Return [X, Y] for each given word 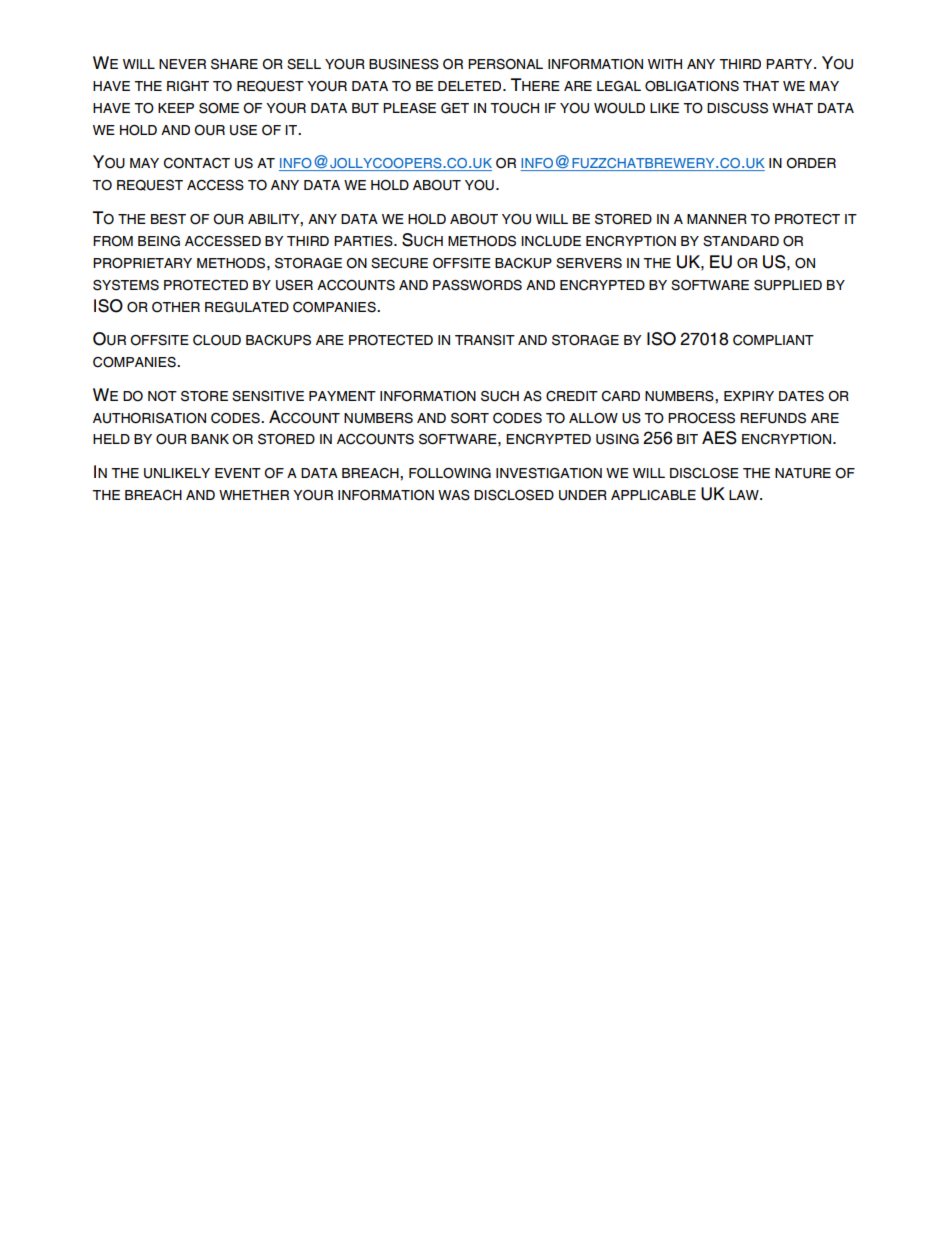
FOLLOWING [450, 473]
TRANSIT [485, 340]
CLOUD [217, 340]
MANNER [717, 219]
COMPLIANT [773, 340]
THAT [761, 86]
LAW [745, 495]
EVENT [238, 473]
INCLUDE [551, 241]
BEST [168, 219]
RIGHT [188, 86]
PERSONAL [505, 64]
